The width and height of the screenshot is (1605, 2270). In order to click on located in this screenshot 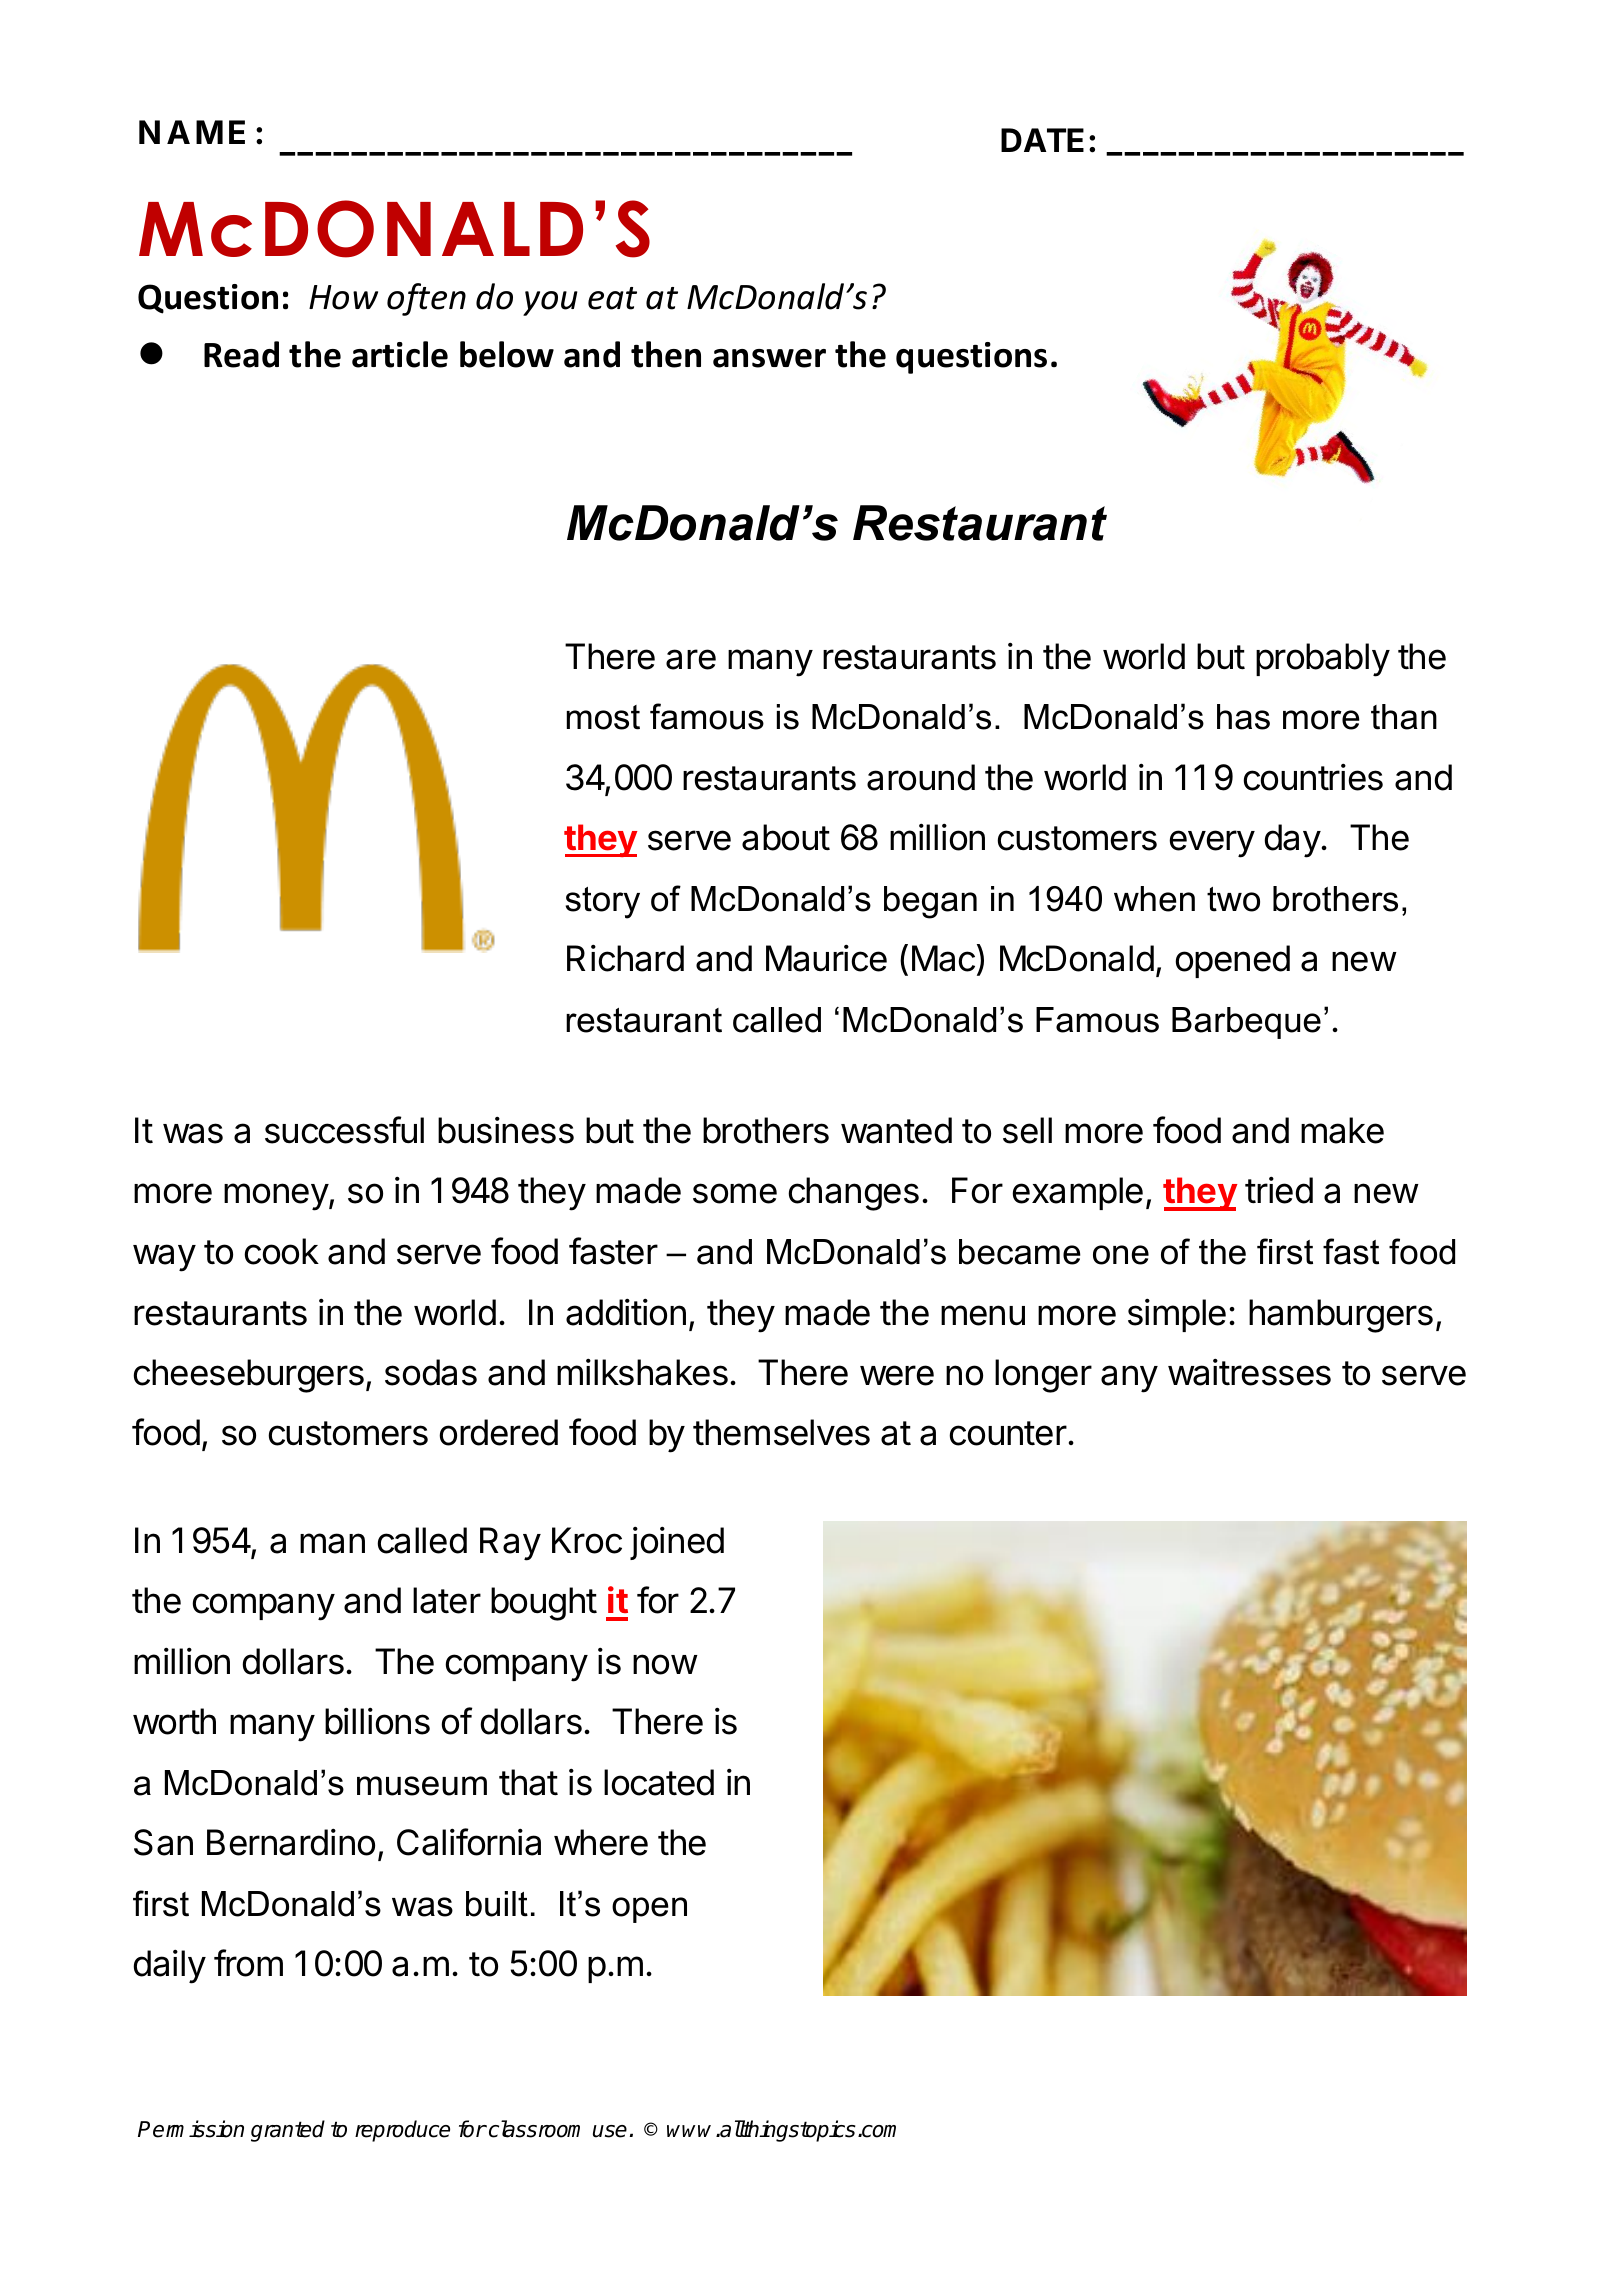, I will do `click(659, 1782)`.
